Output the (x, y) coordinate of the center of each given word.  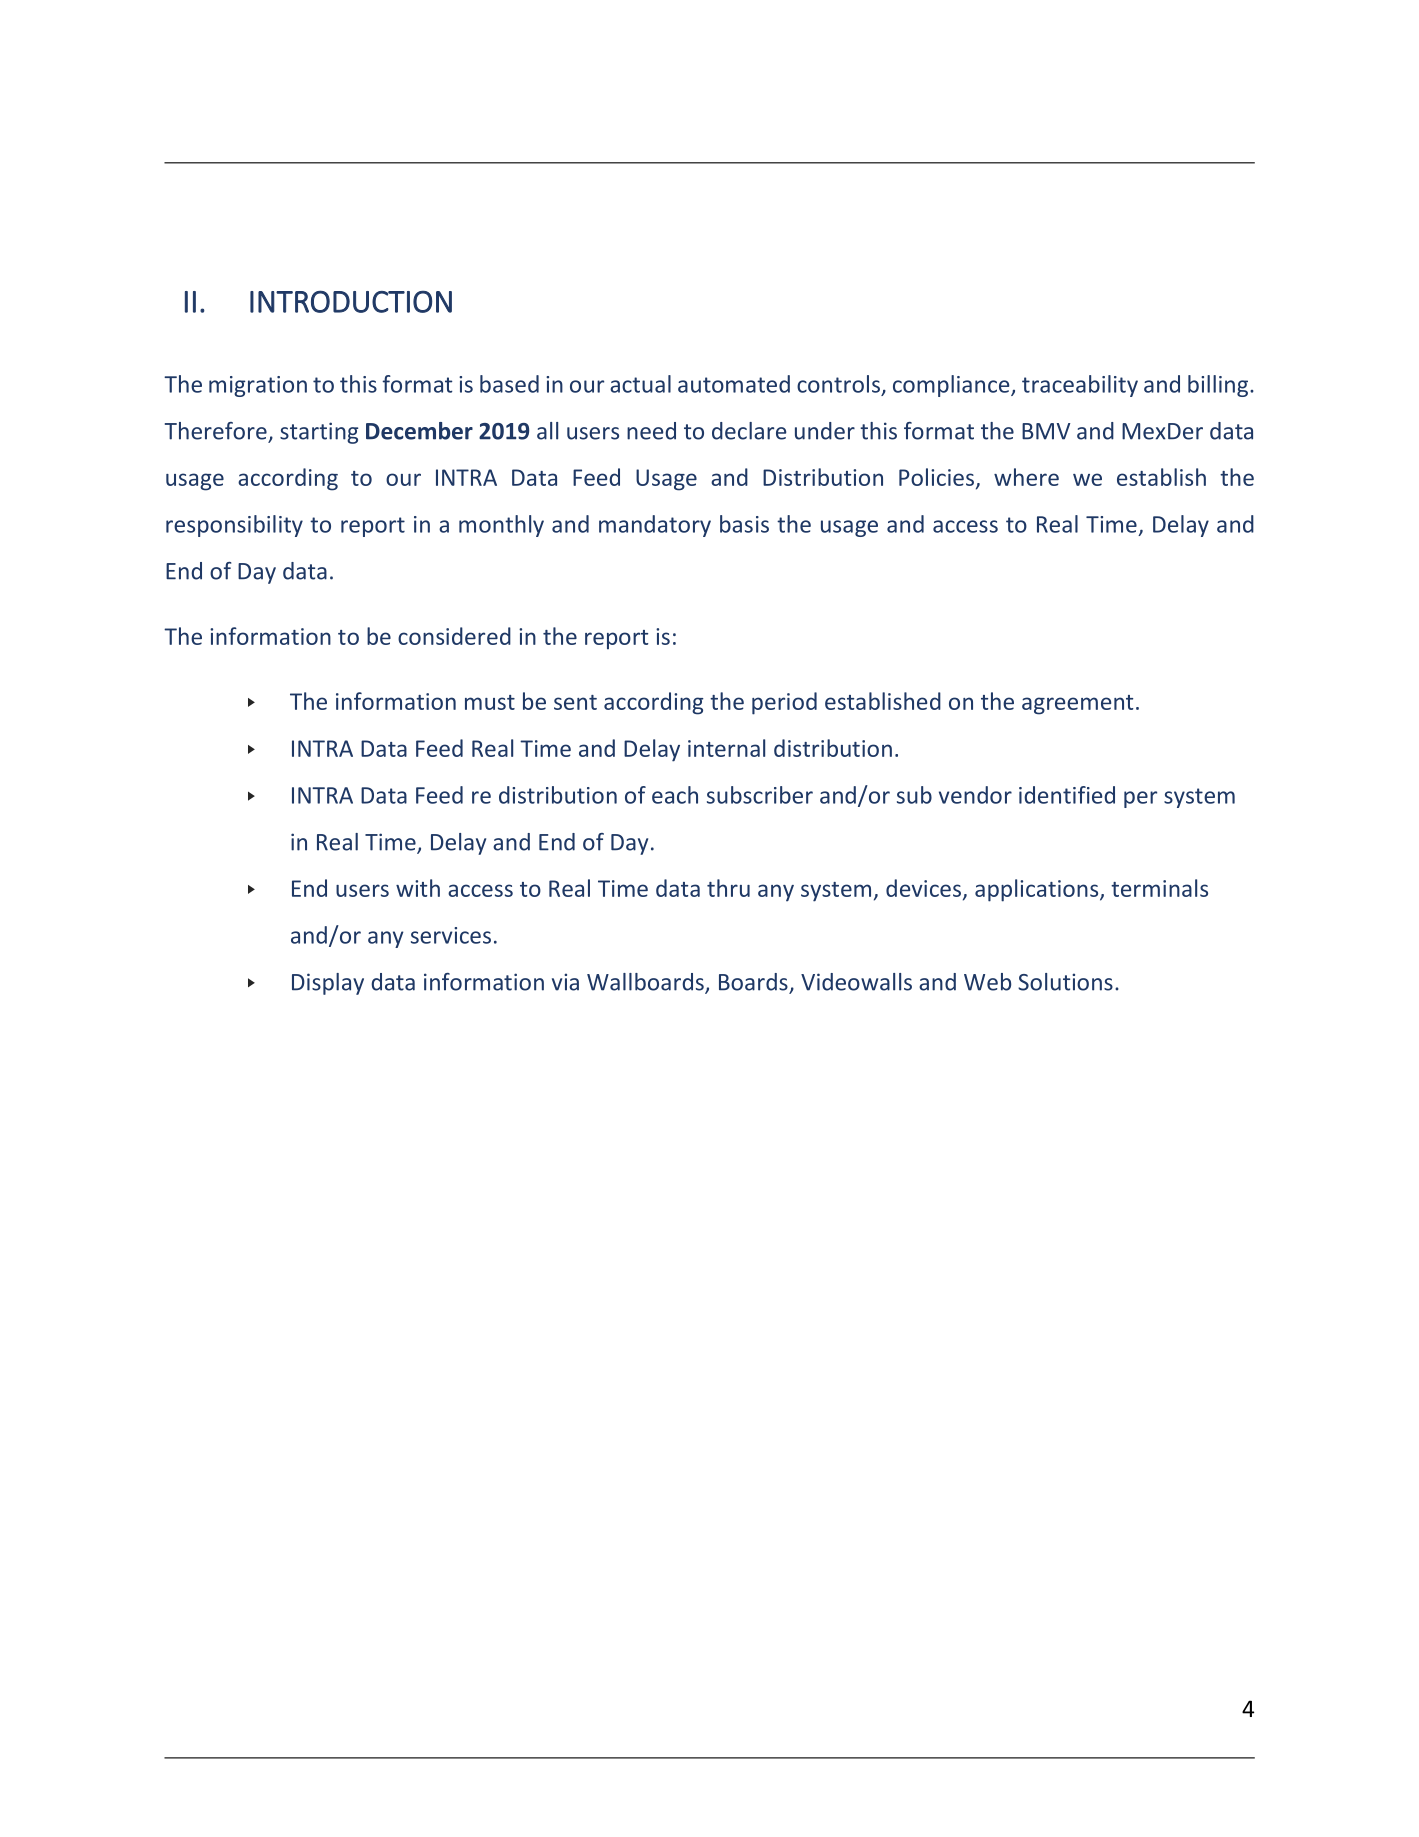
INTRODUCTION (351, 301)
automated (734, 384)
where (1026, 477)
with (418, 888)
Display (328, 984)
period (784, 703)
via (565, 982)
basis (744, 524)
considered (454, 636)
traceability (1080, 386)
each (675, 795)
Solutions (1065, 982)
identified (1067, 795)
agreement (1077, 705)
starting (319, 433)
